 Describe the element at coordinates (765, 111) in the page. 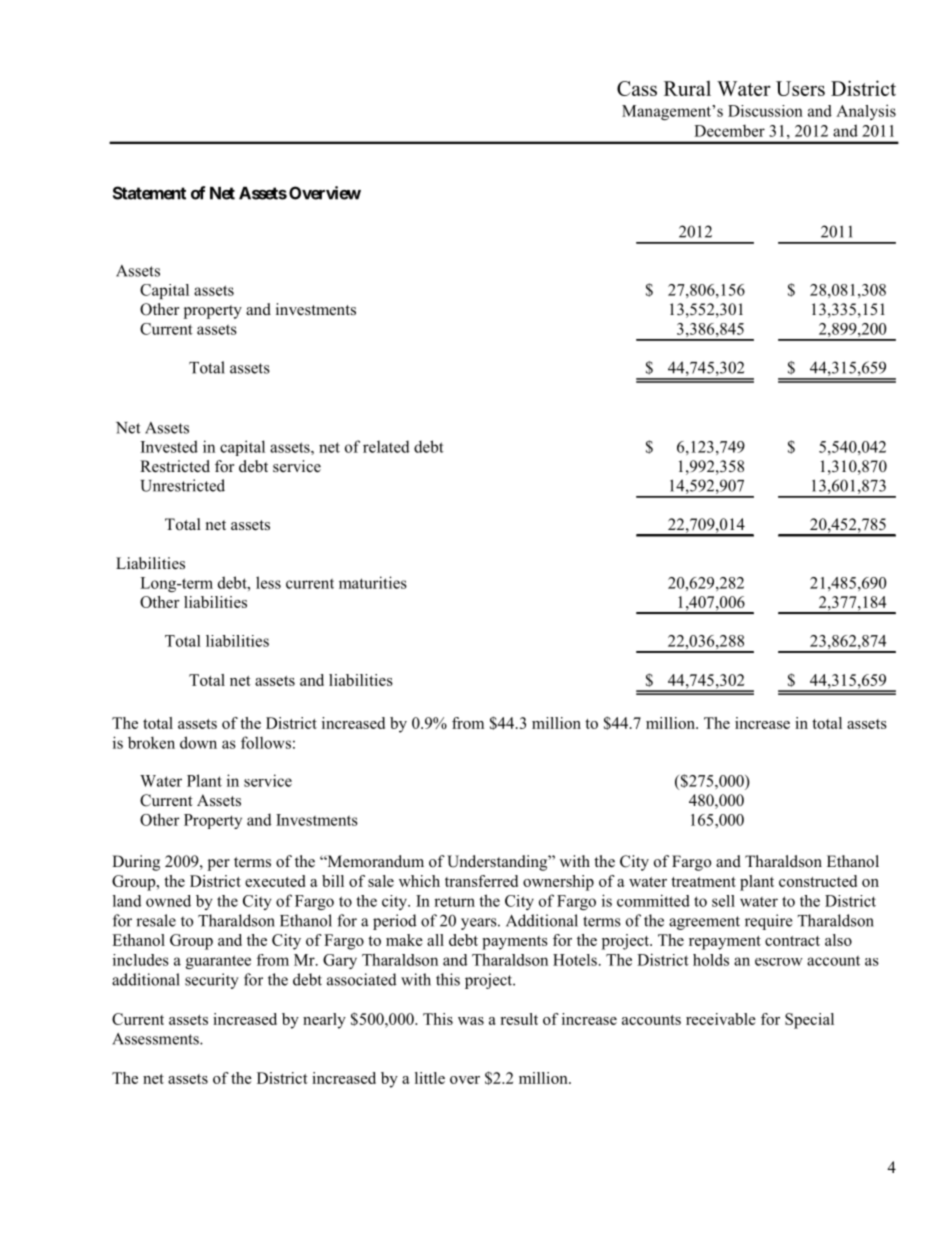

I see `Discussion` at that location.
